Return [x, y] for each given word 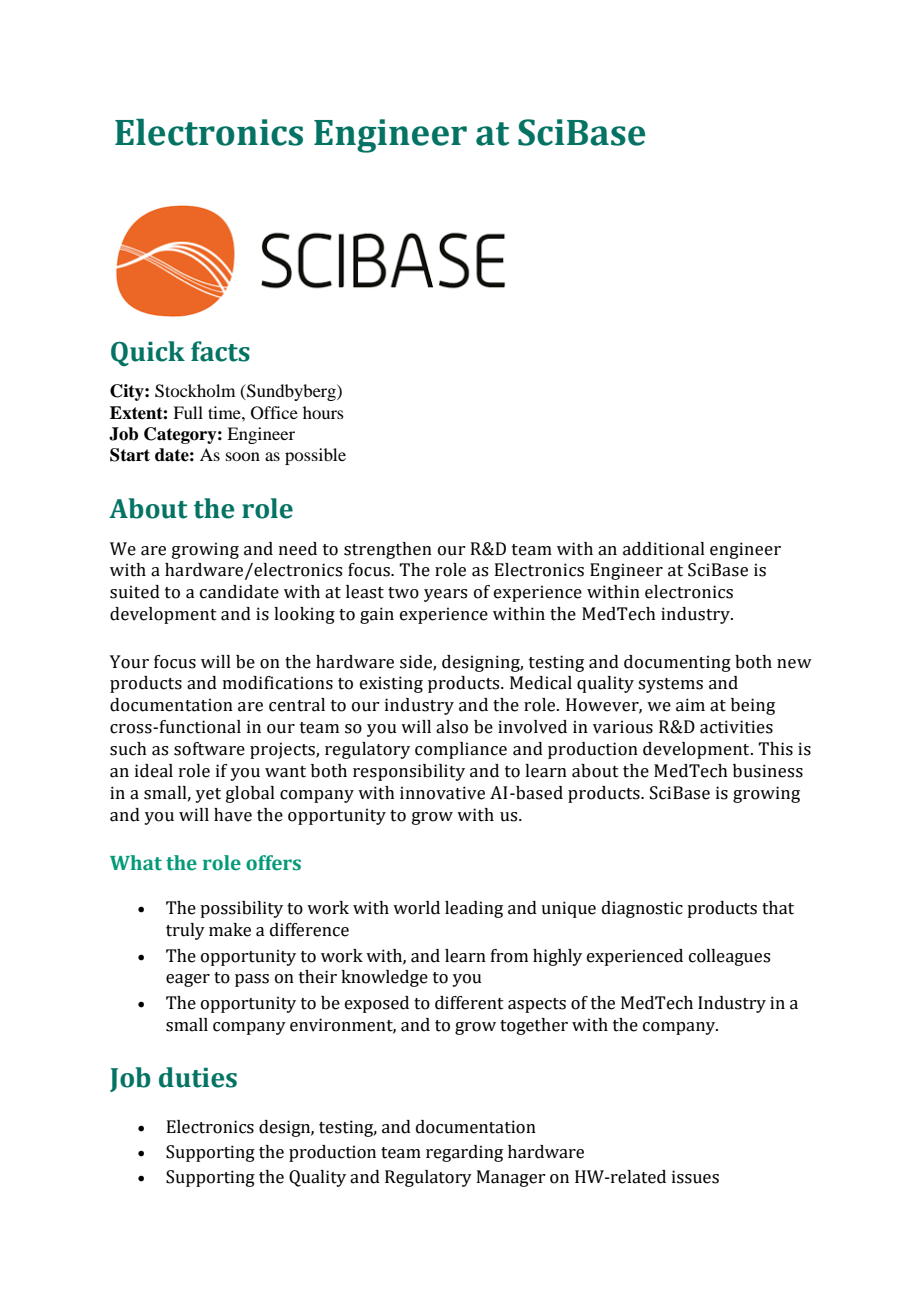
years [445, 595]
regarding [464, 1153]
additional [664, 549]
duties [198, 1077]
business [768, 771]
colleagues [729, 957]
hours [323, 412]
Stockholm [195, 391]
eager [188, 980]
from [509, 956]
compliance [461, 750]
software [209, 749]
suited [135, 592]
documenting [677, 663]
